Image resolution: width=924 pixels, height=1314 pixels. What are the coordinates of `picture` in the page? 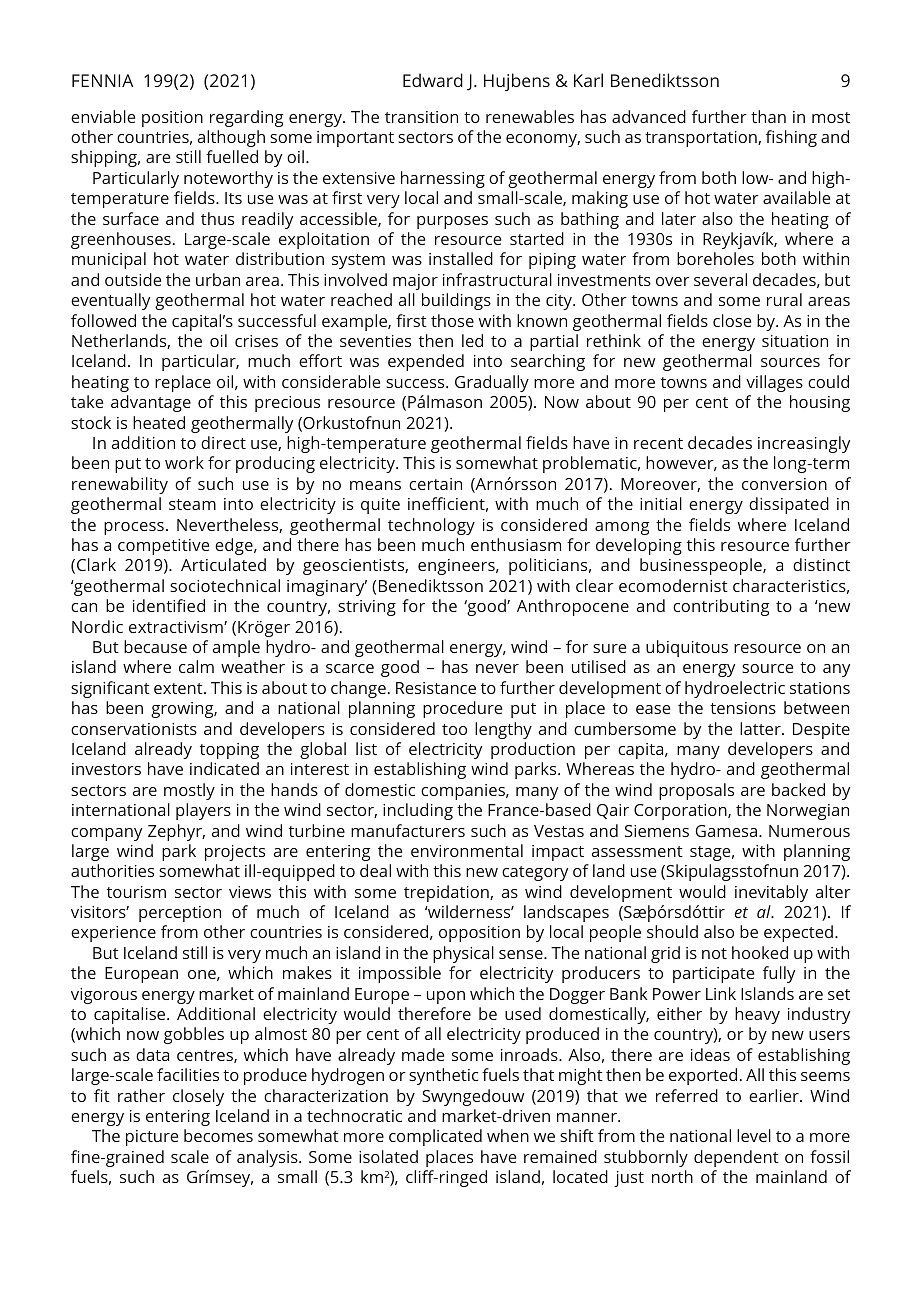 It's located at (152, 1138).
